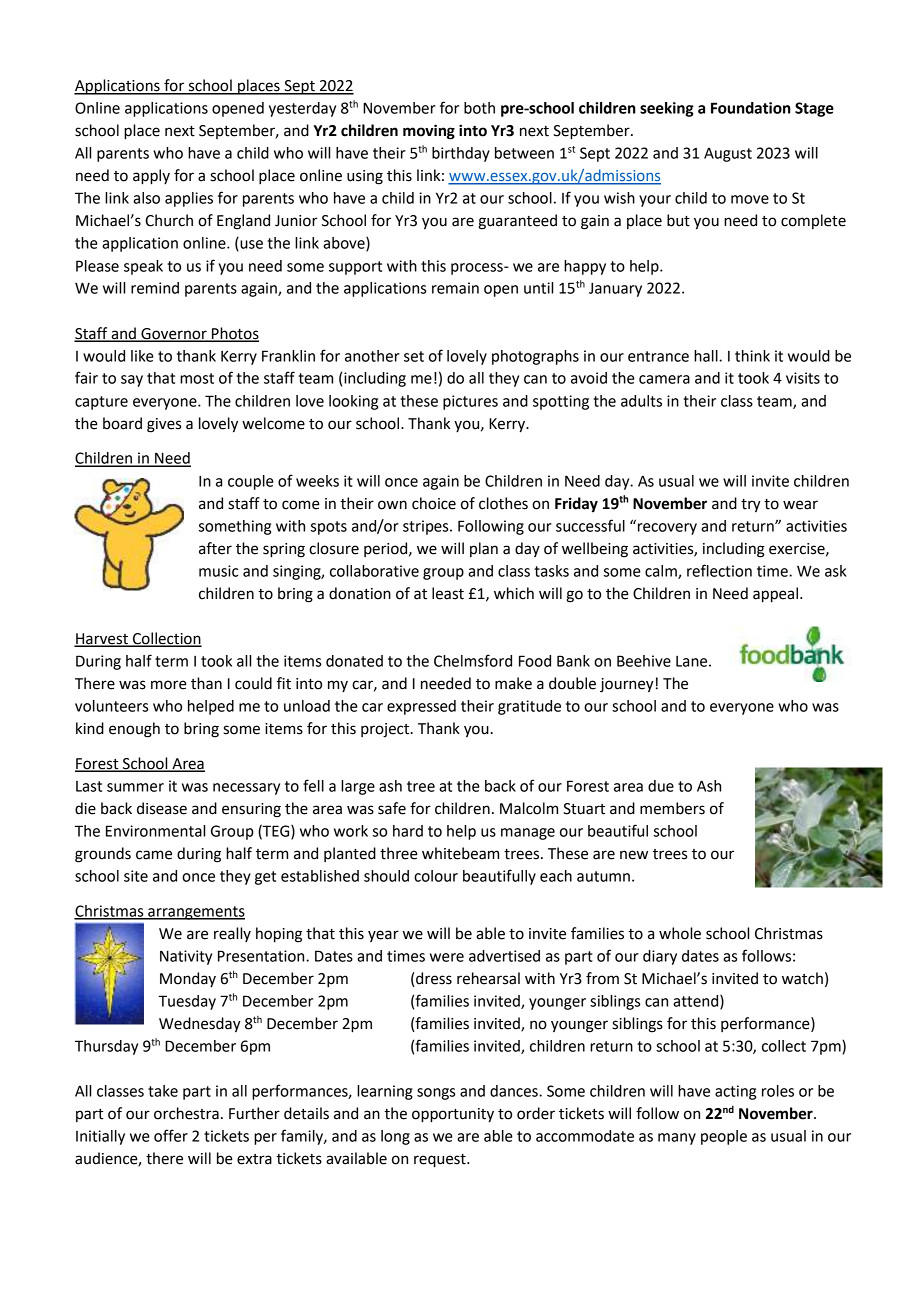 The image size is (924, 1308). I want to click on offer, so click(171, 1135).
